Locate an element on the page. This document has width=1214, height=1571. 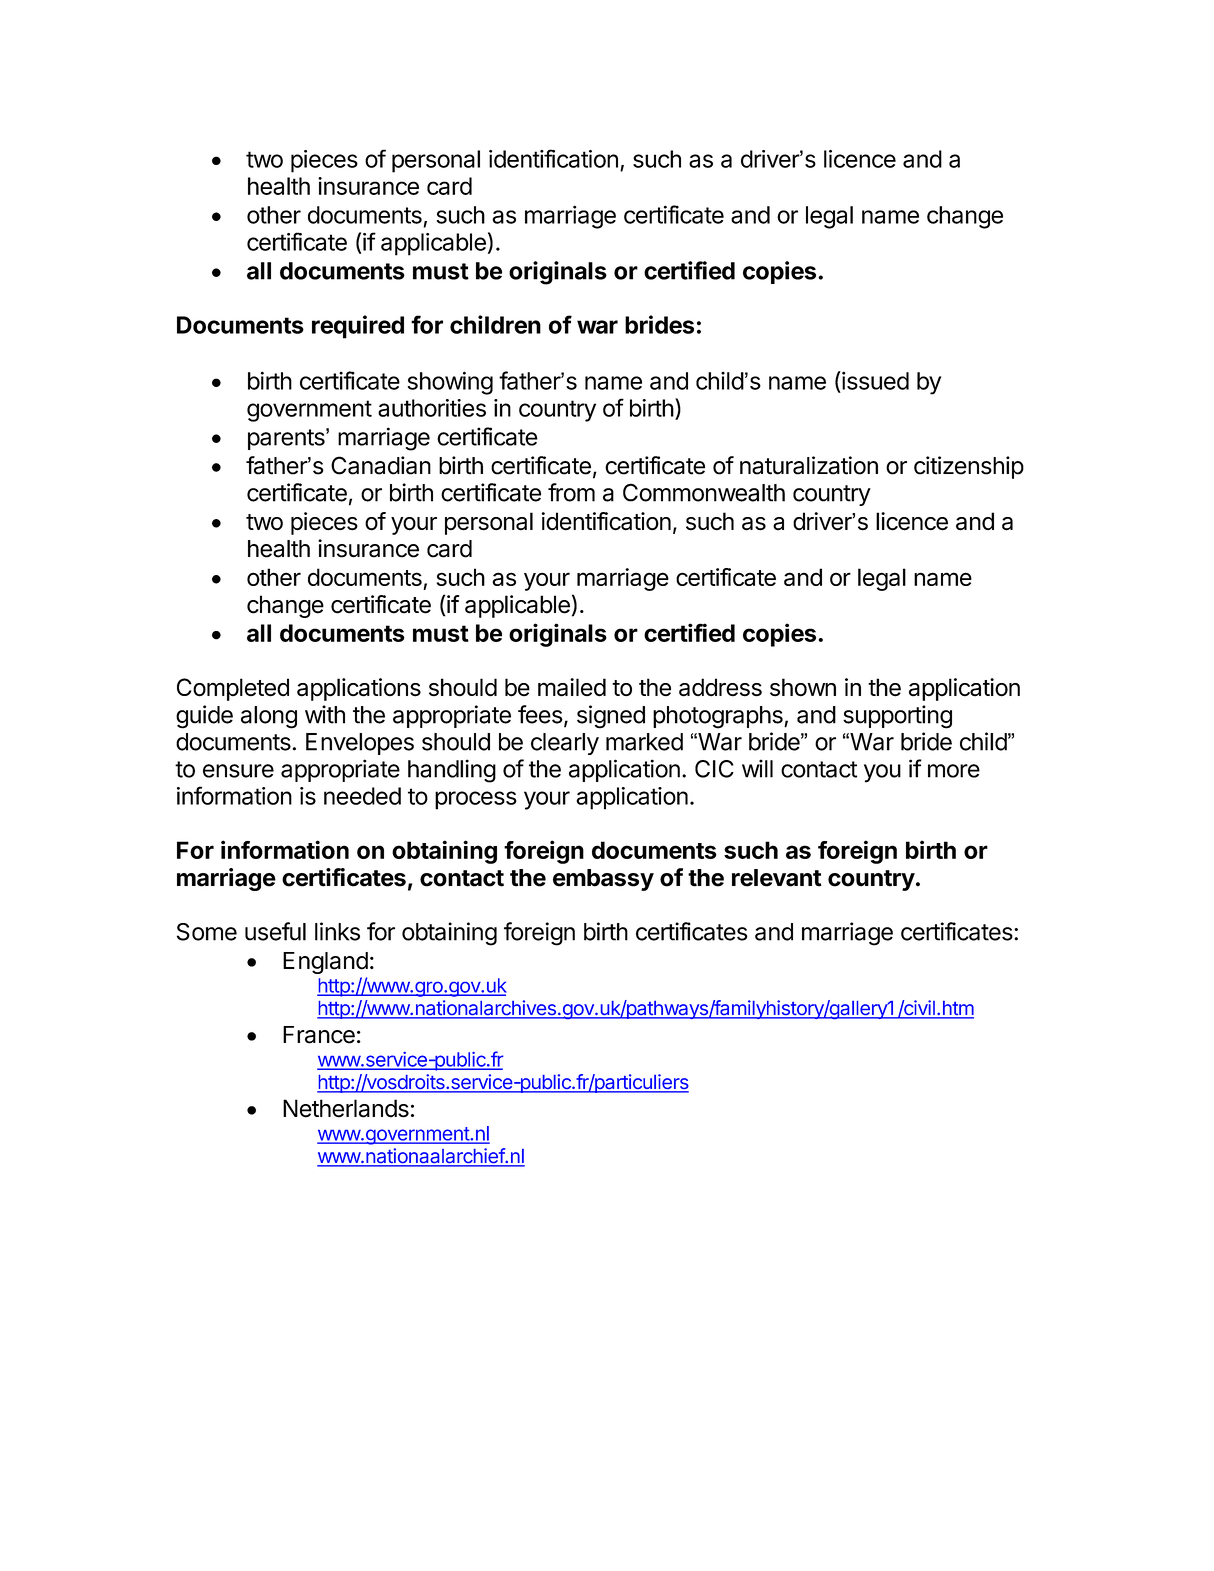
useful is located at coordinates (275, 931).
